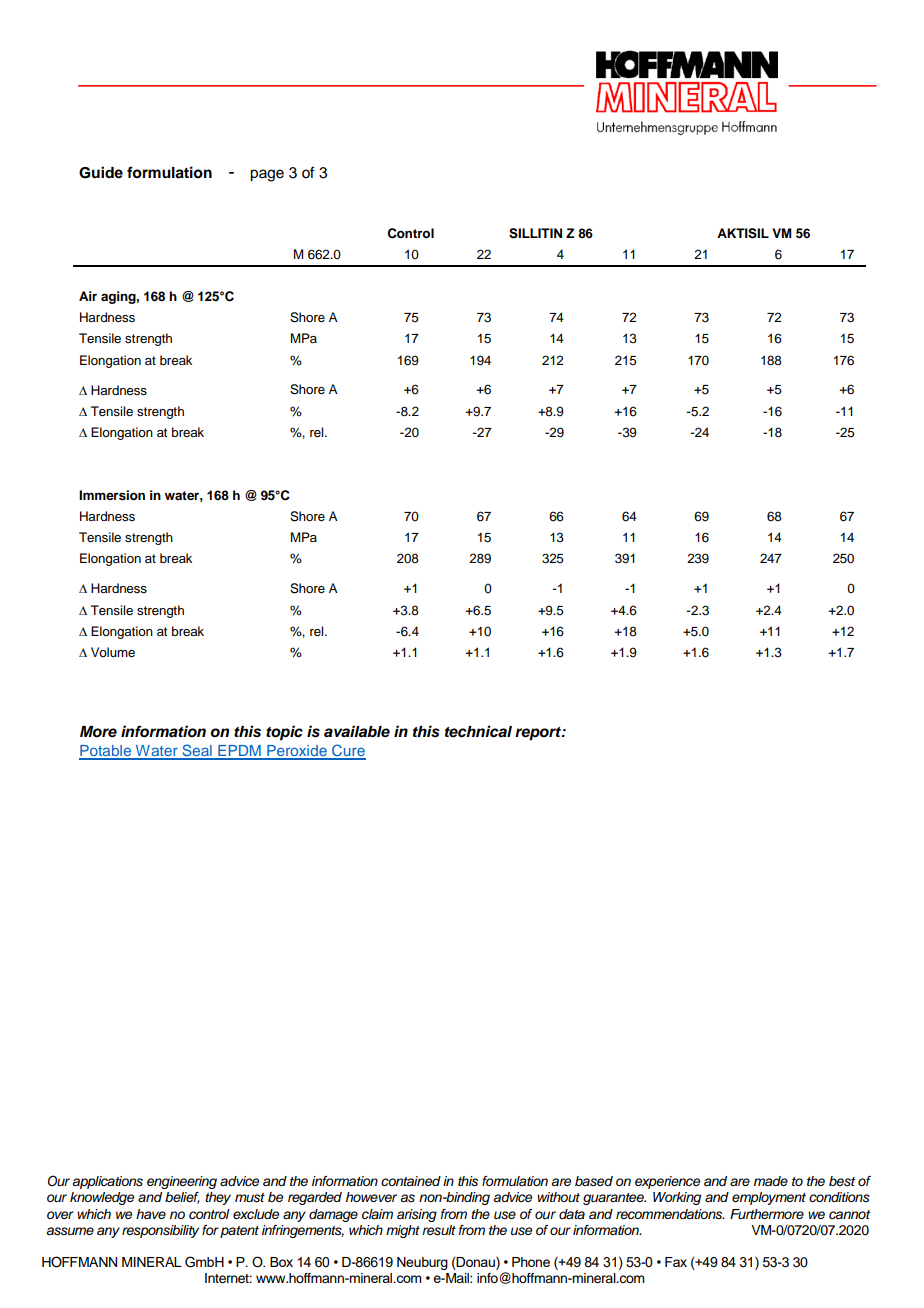 The image size is (924, 1308). What do you see at coordinates (267, 175) in the page?
I see `page` at bounding box center [267, 175].
